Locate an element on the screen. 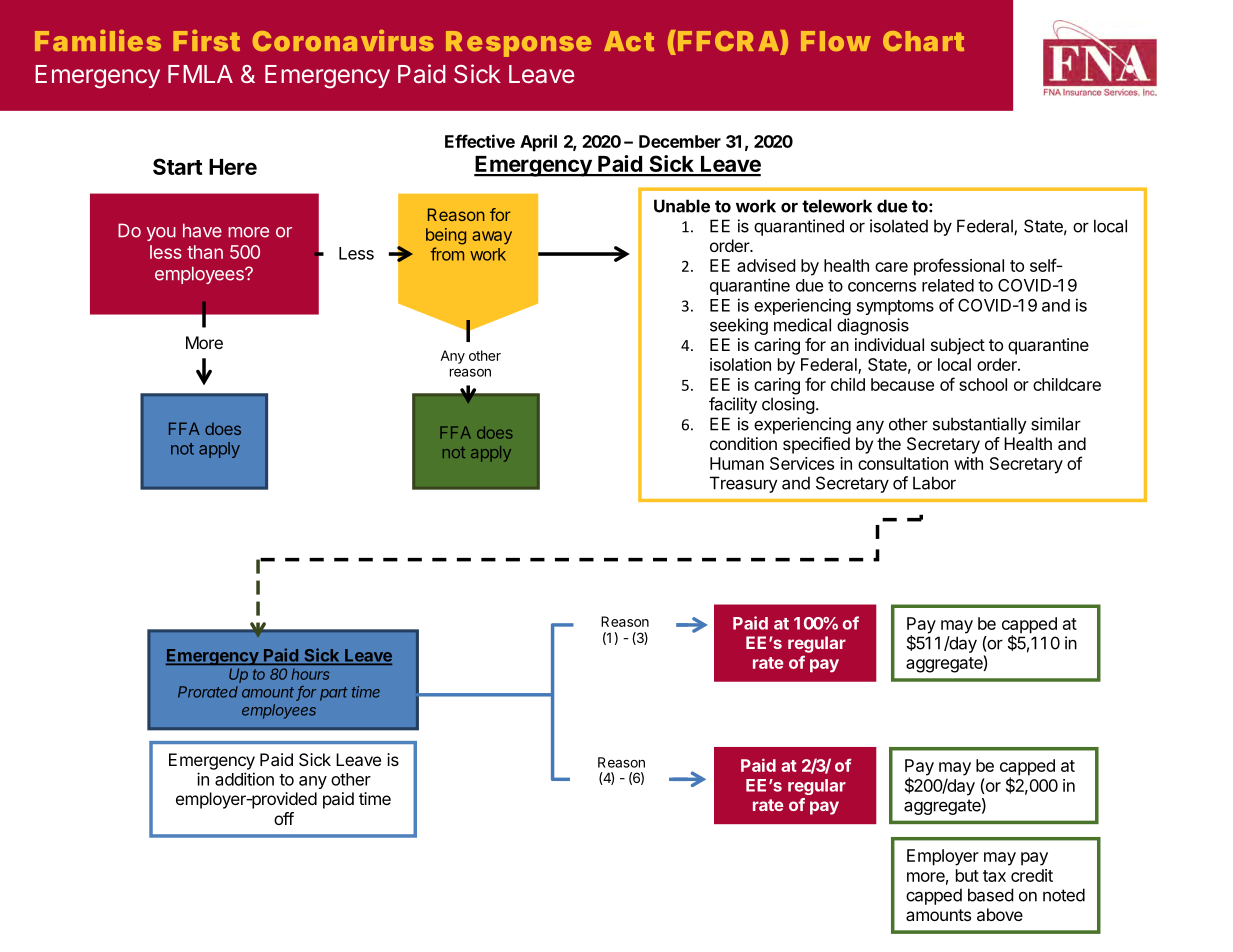 This screenshot has height=952, width=1233. than is located at coordinates (205, 252).
